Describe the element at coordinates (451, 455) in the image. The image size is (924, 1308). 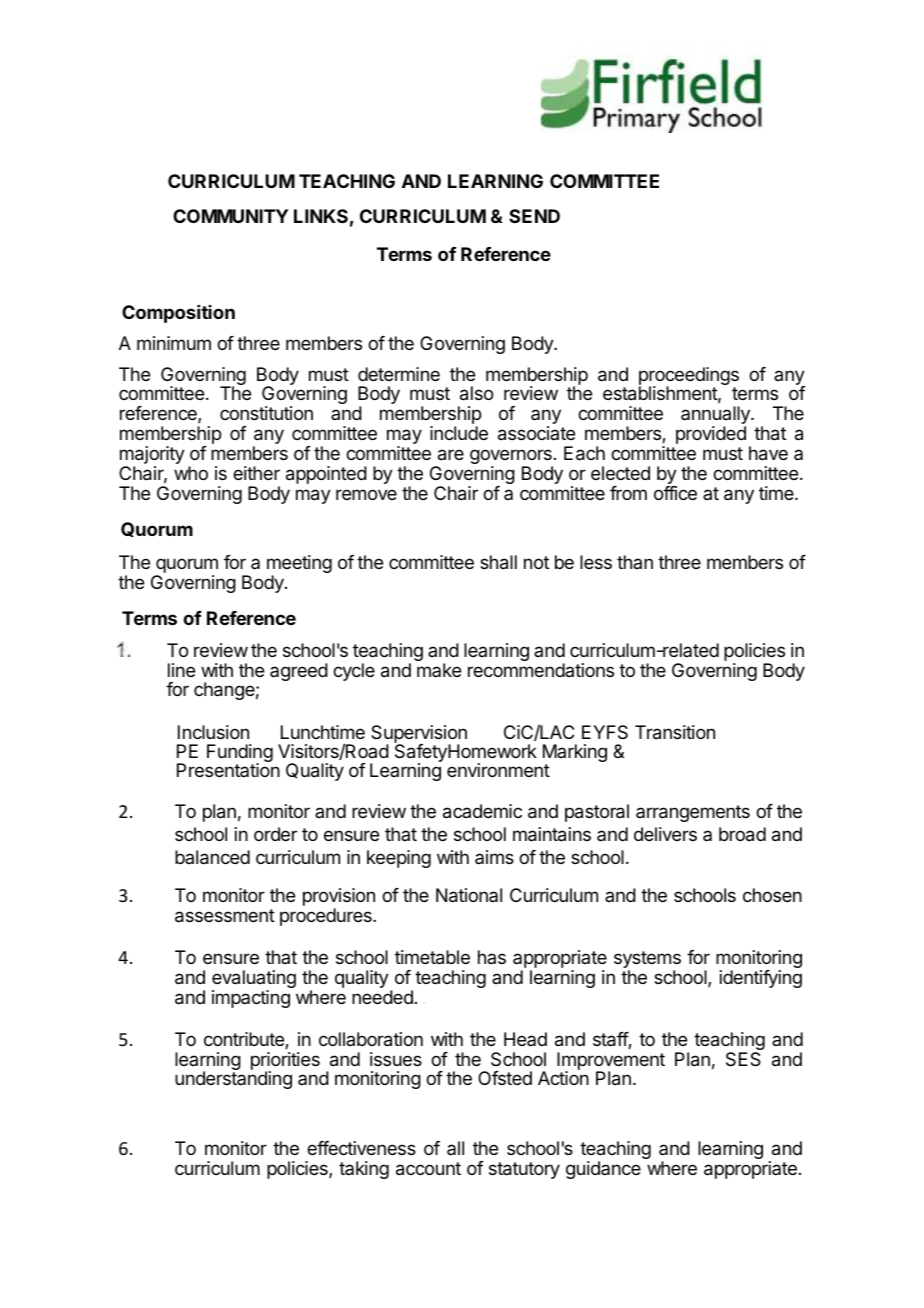
I see `are` at that location.
